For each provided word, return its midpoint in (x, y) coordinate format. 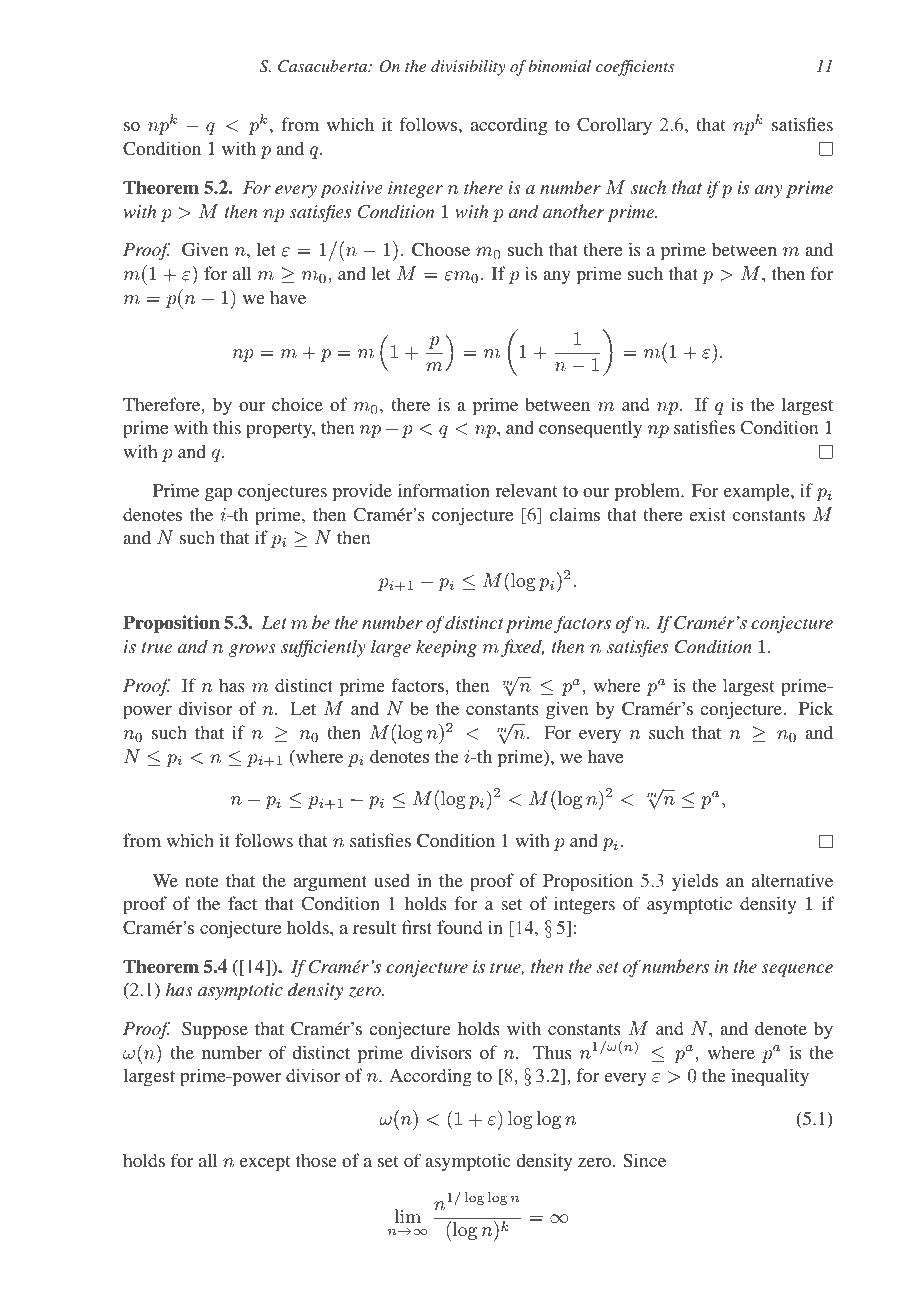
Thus (552, 1052)
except (265, 1164)
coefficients (635, 68)
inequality (770, 1077)
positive (351, 189)
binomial (560, 66)
